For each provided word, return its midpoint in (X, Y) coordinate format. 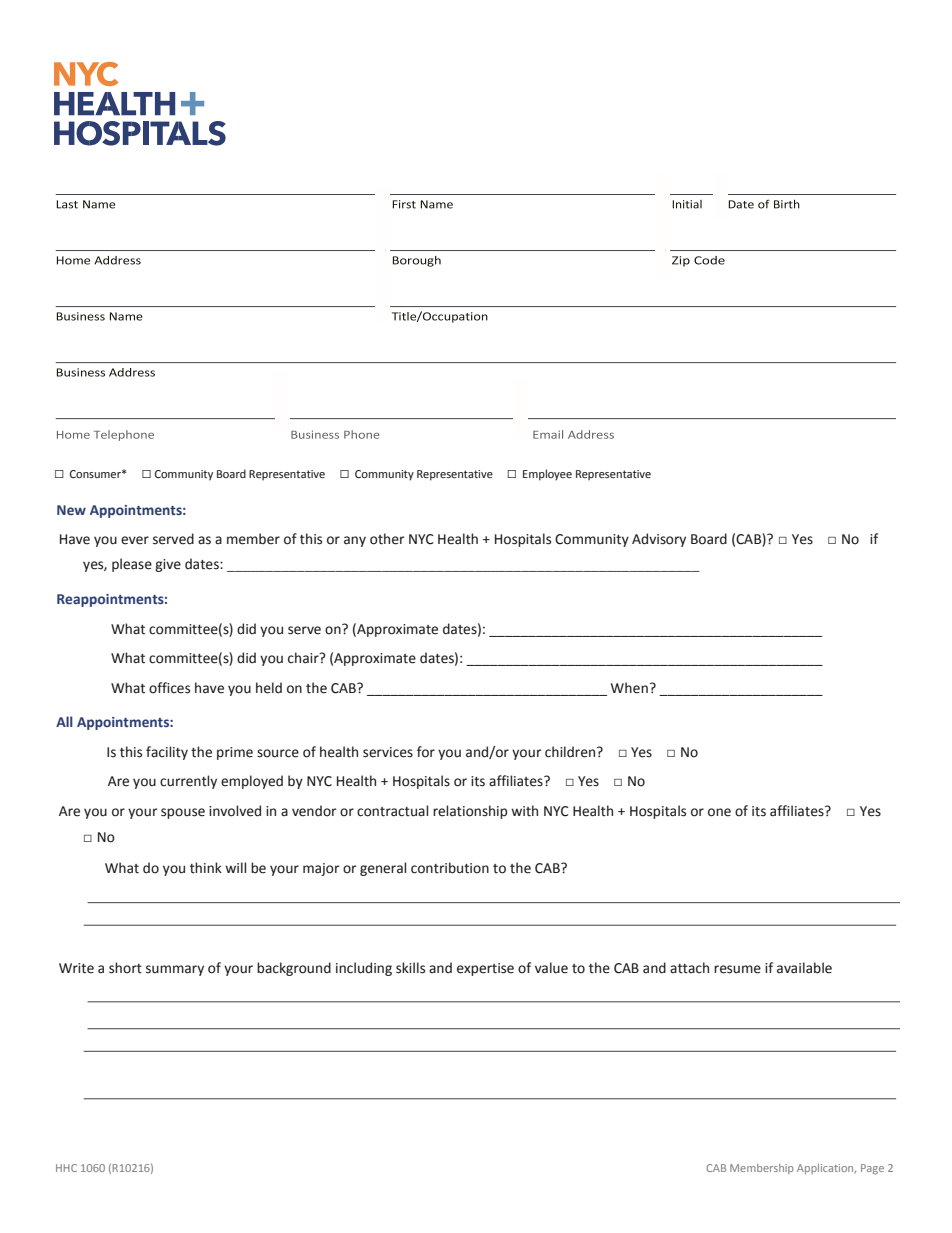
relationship (470, 812)
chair (304, 658)
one (719, 812)
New (71, 510)
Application (826, 1169)
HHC (66, 1168)
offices (169, 688)
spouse (183, 813)
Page (872, 1169)
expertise (485, 969)
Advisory (659, 540)
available (804, 968)
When (629, 688)
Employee (547, 475)
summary (175, 970)
